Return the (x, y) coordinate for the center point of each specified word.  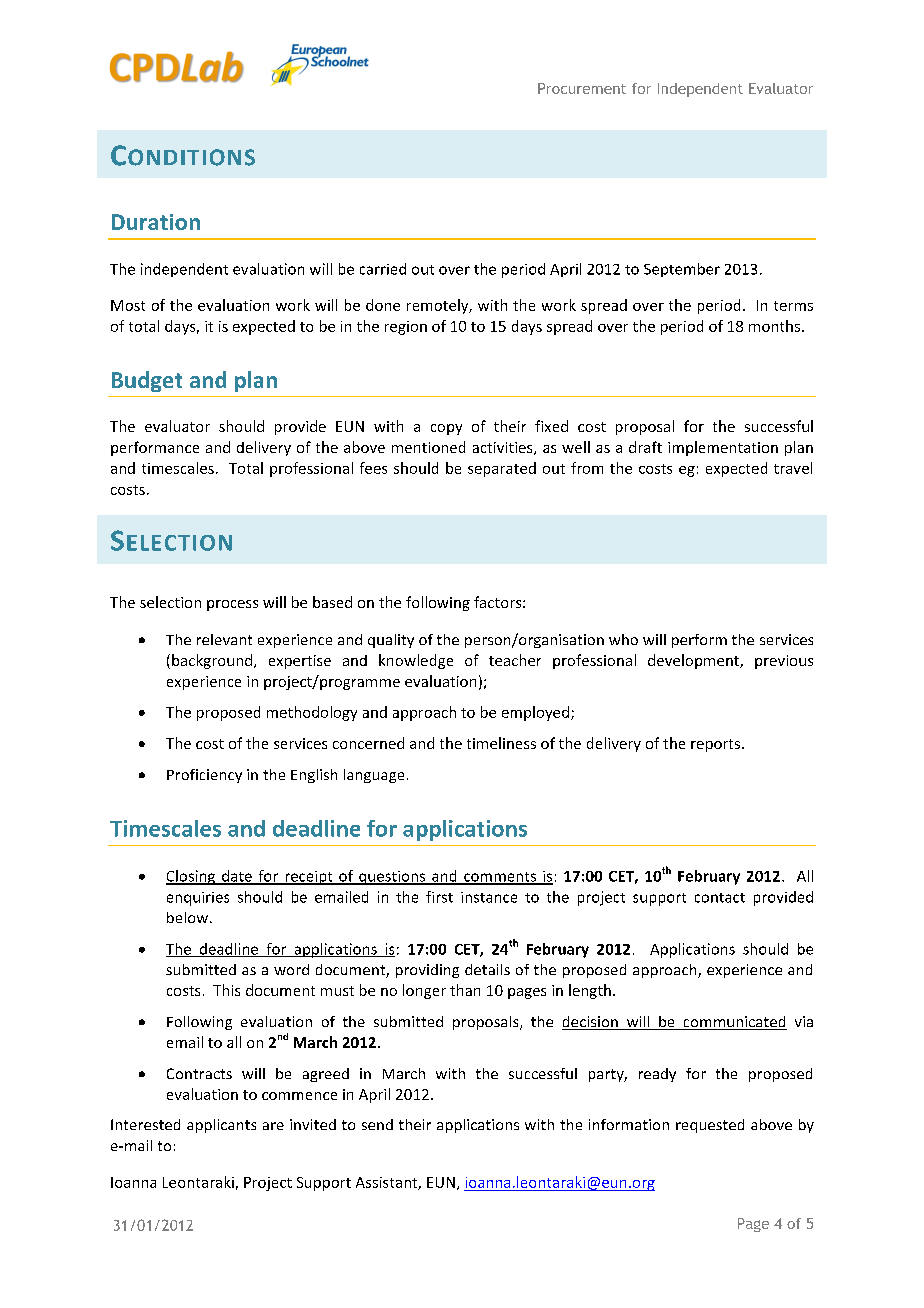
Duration (156, 222)
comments (500, 878)
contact (720, 898)
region (406, 328)
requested (710, 1126)
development (694, 661)
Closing (192, 877)
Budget (147, 381)
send (377, 1124)
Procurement (582, 88)
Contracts (199, 1073)
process (232, 605)
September (682, 270)
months (774, 326)
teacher (515, 660)
